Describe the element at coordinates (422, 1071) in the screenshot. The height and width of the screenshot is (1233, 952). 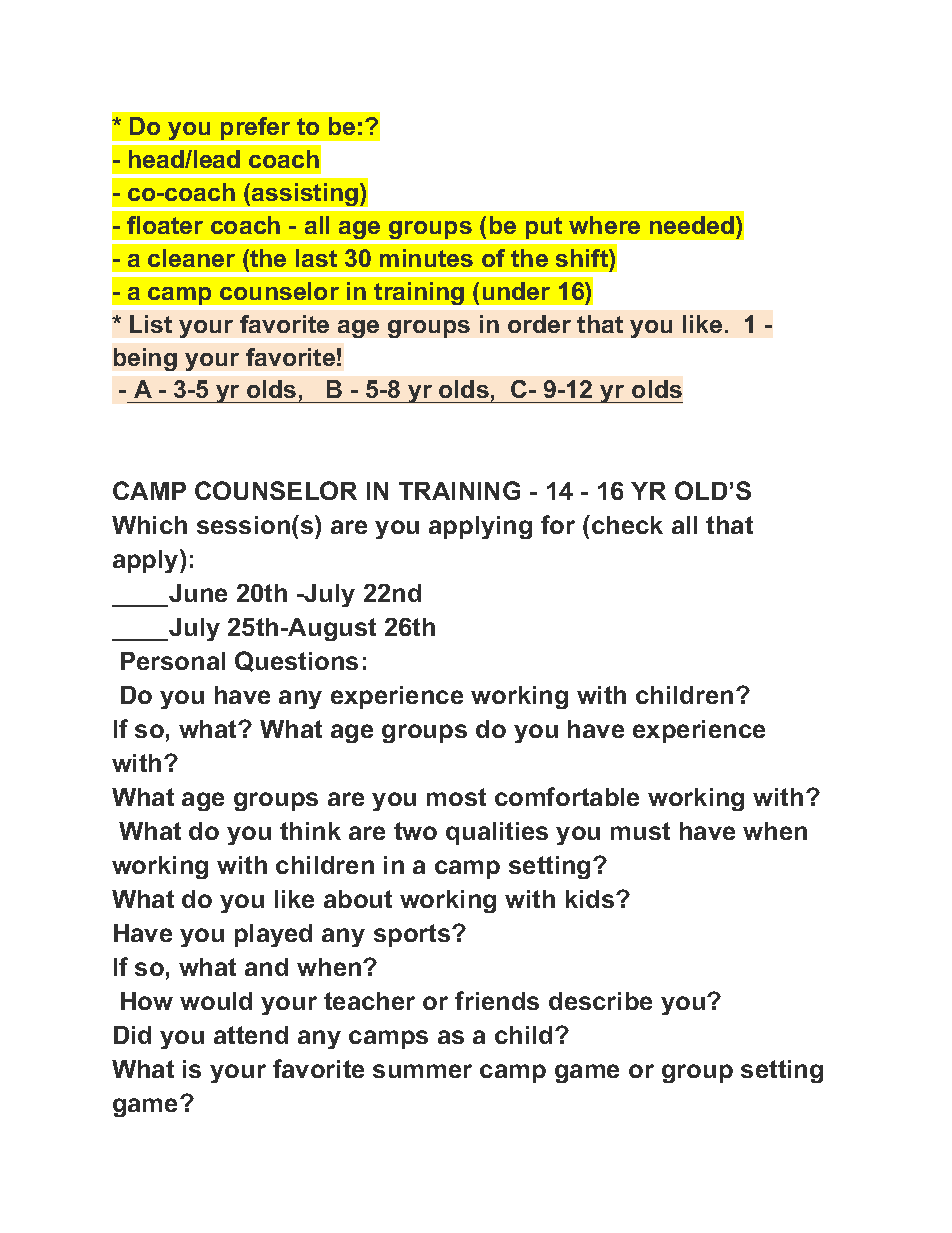
I see `summer` at that location.
